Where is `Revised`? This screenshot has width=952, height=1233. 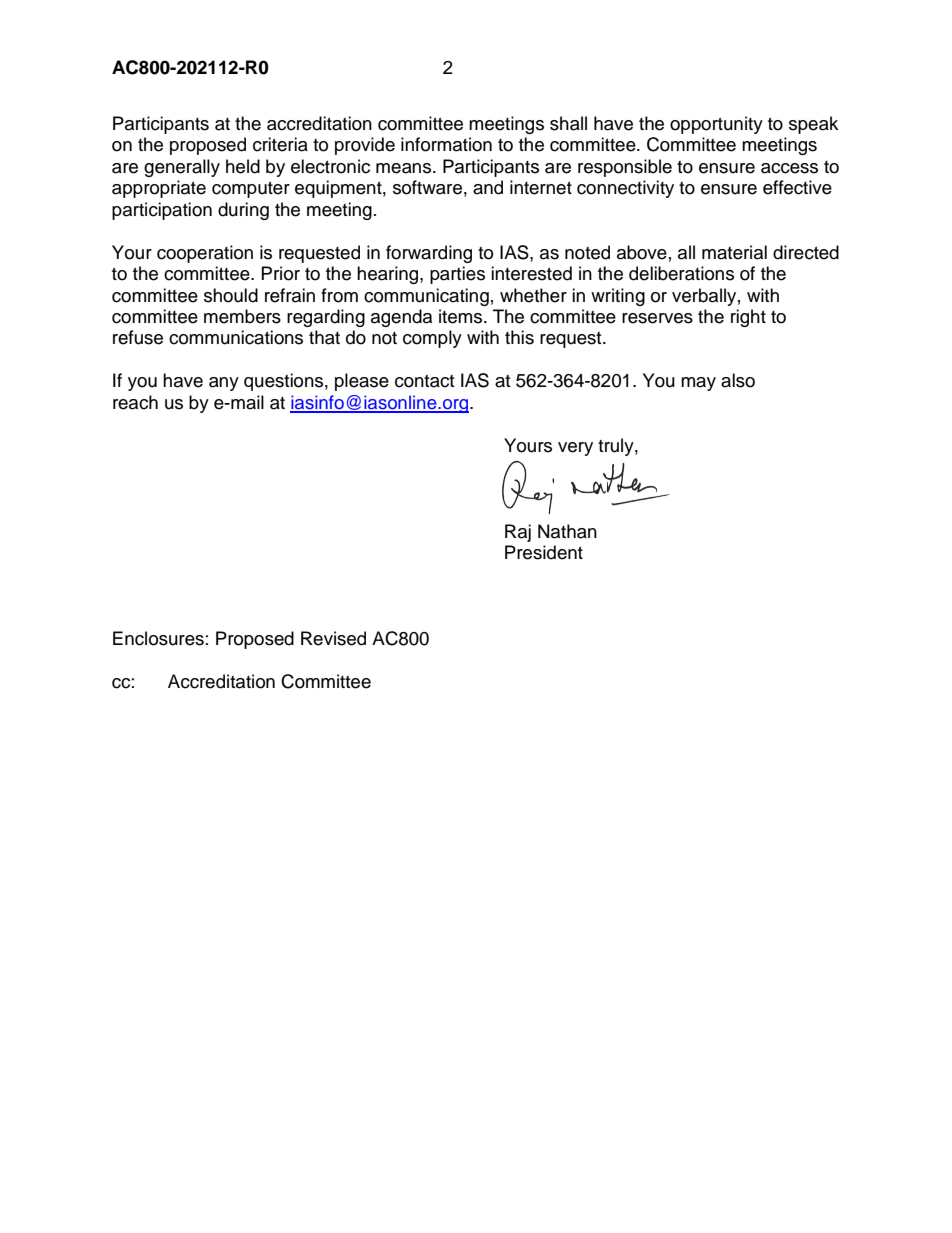
Revised is located at coordinates (333, 638).
